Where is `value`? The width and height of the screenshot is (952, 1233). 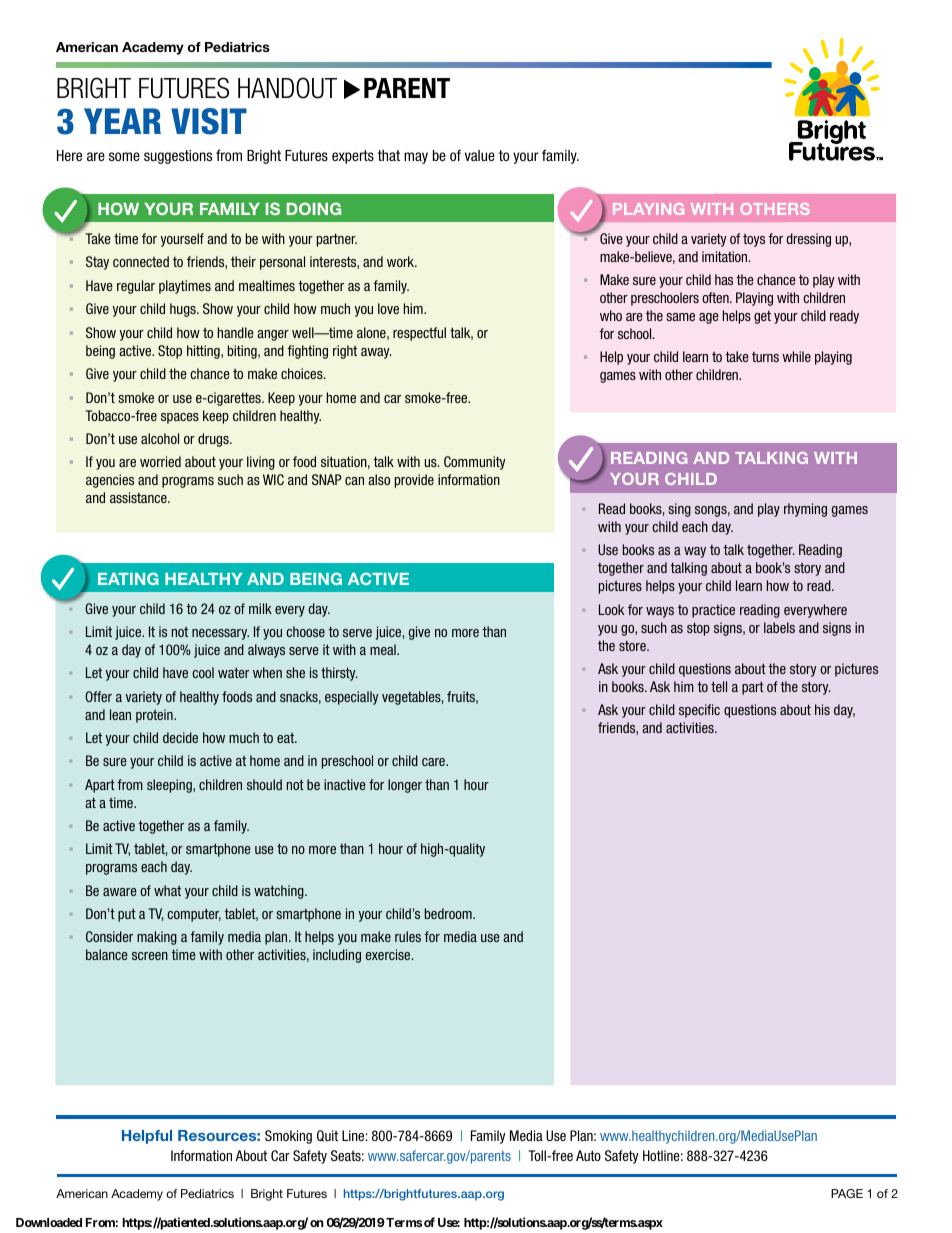
value is located at coordinates (480, 155).
